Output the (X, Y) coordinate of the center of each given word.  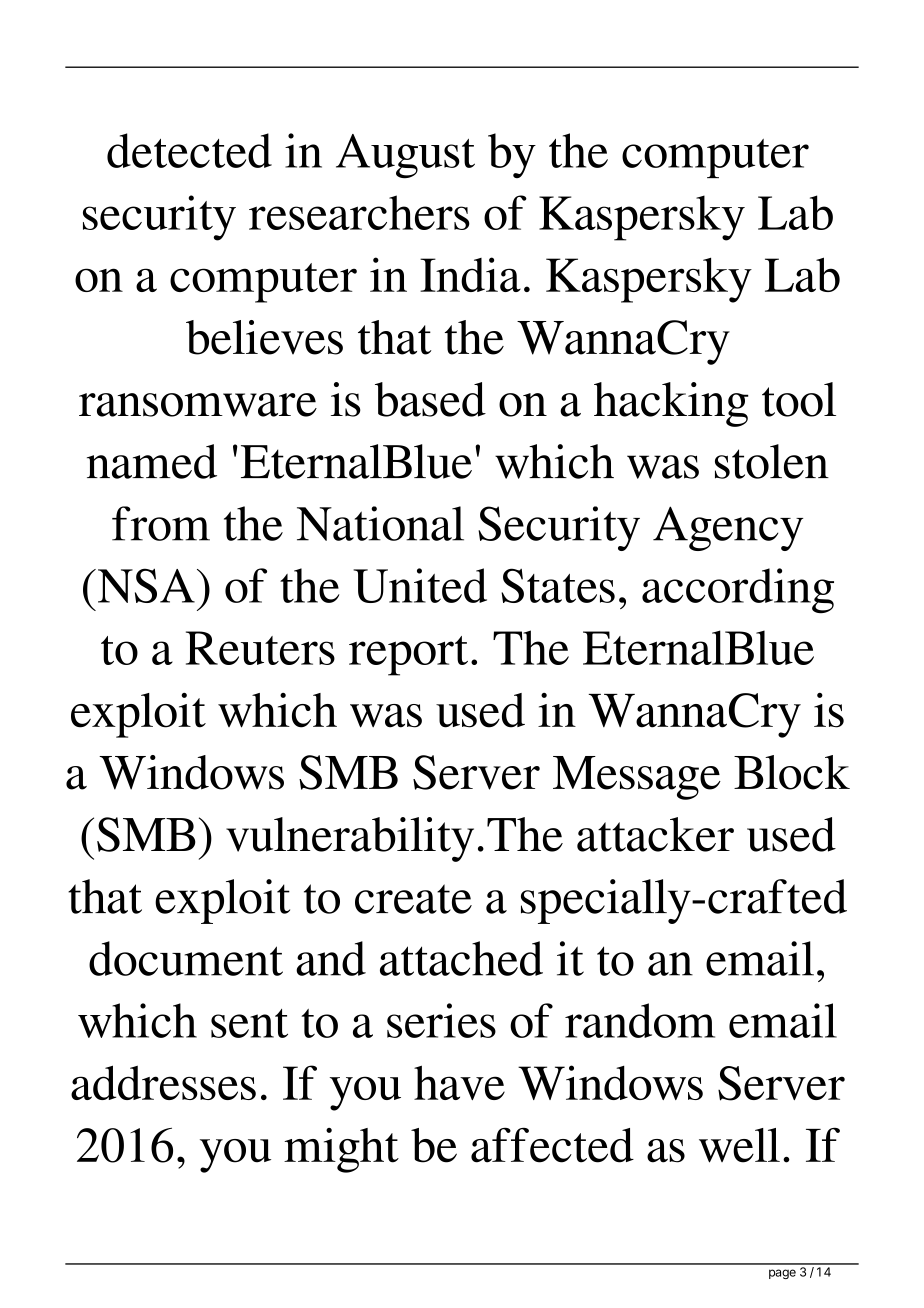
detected (189, 150)
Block (792, 772)
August (405, 156)
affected (552, 1145)
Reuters (260, 648)
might (341, 1150)
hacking (671, 404)
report (408, 656)
